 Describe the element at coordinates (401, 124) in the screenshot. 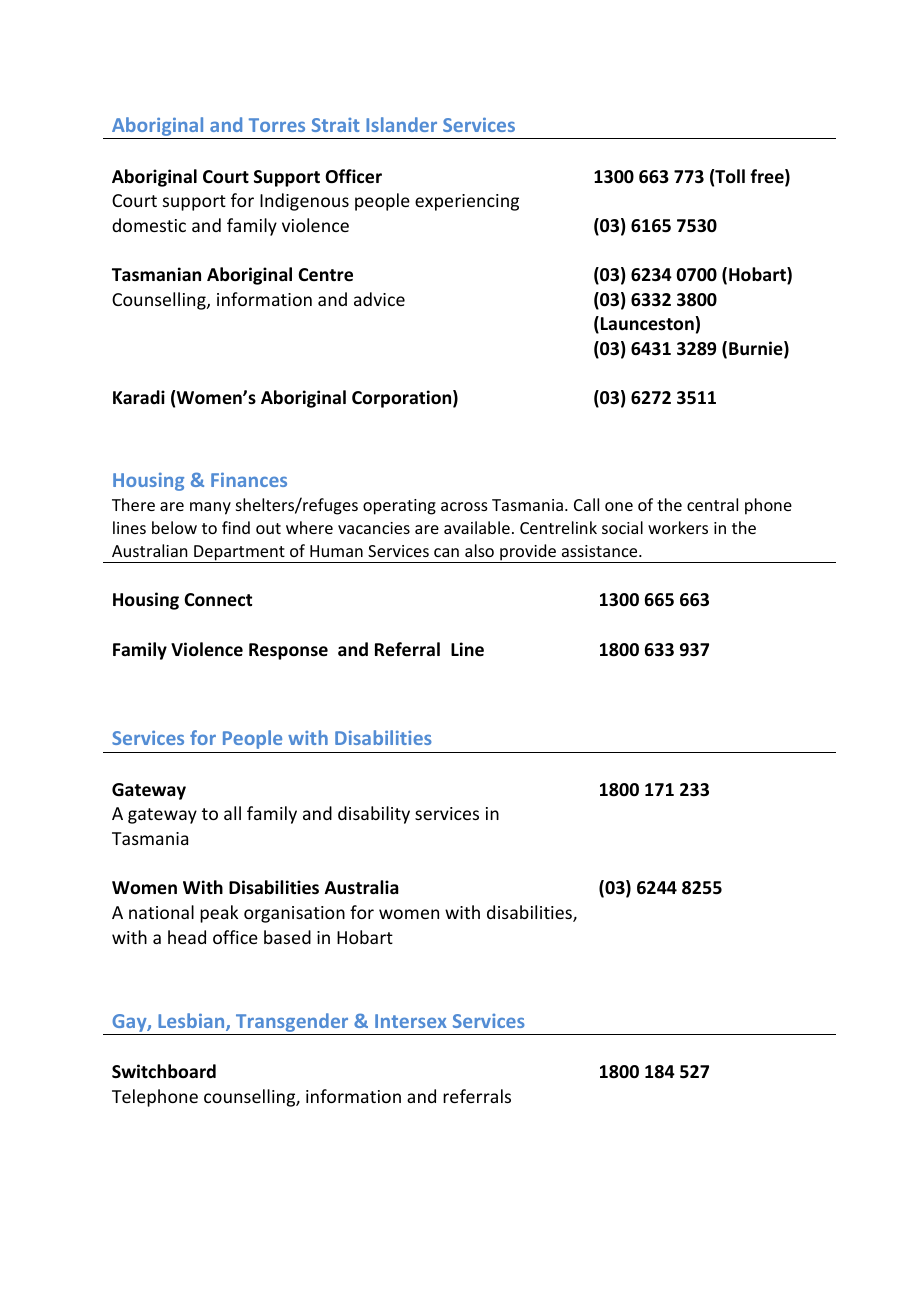

I see `Islander` at that location.
